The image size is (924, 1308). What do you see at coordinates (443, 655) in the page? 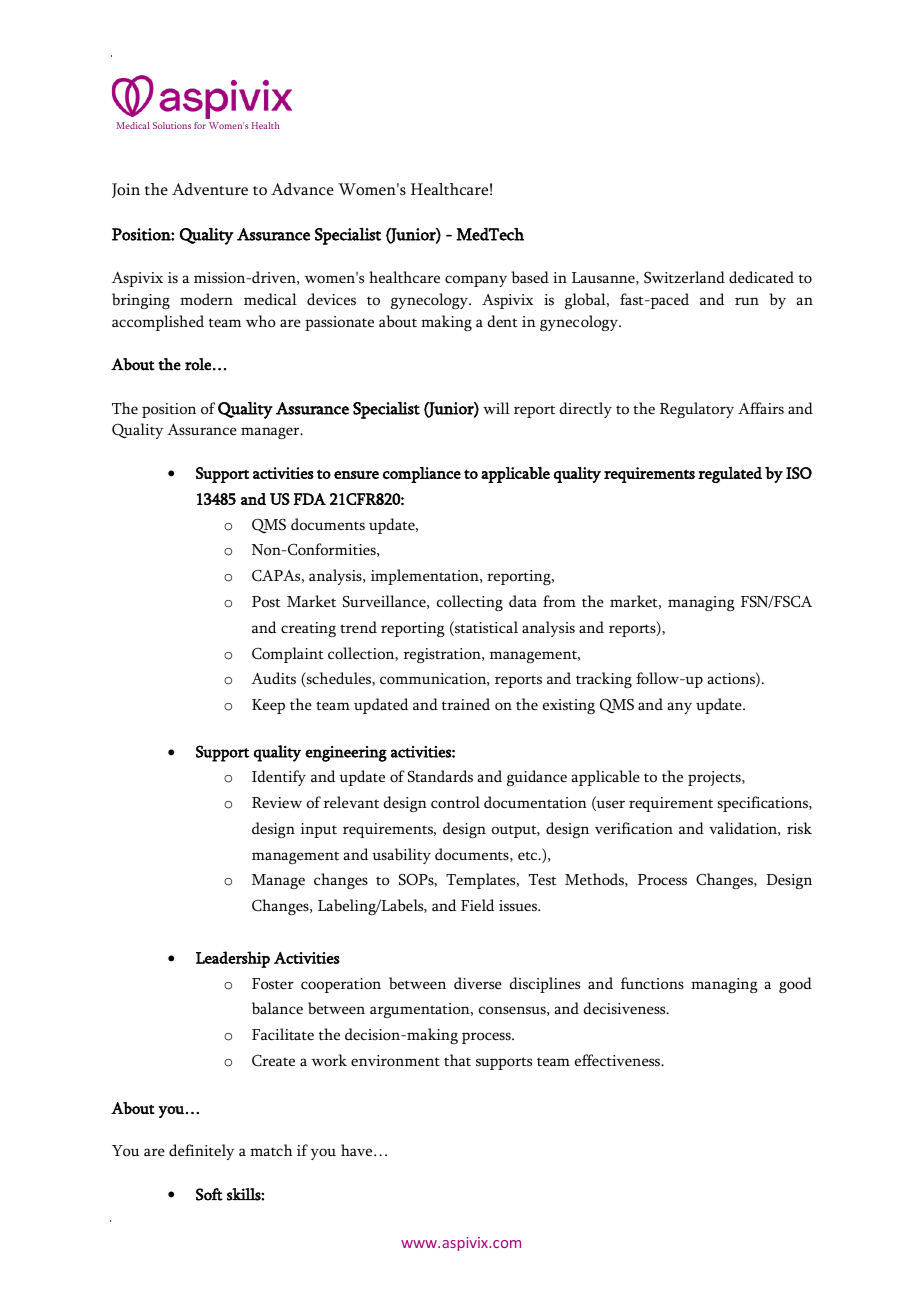
I see `registration` at bounding box center [443, 655].
